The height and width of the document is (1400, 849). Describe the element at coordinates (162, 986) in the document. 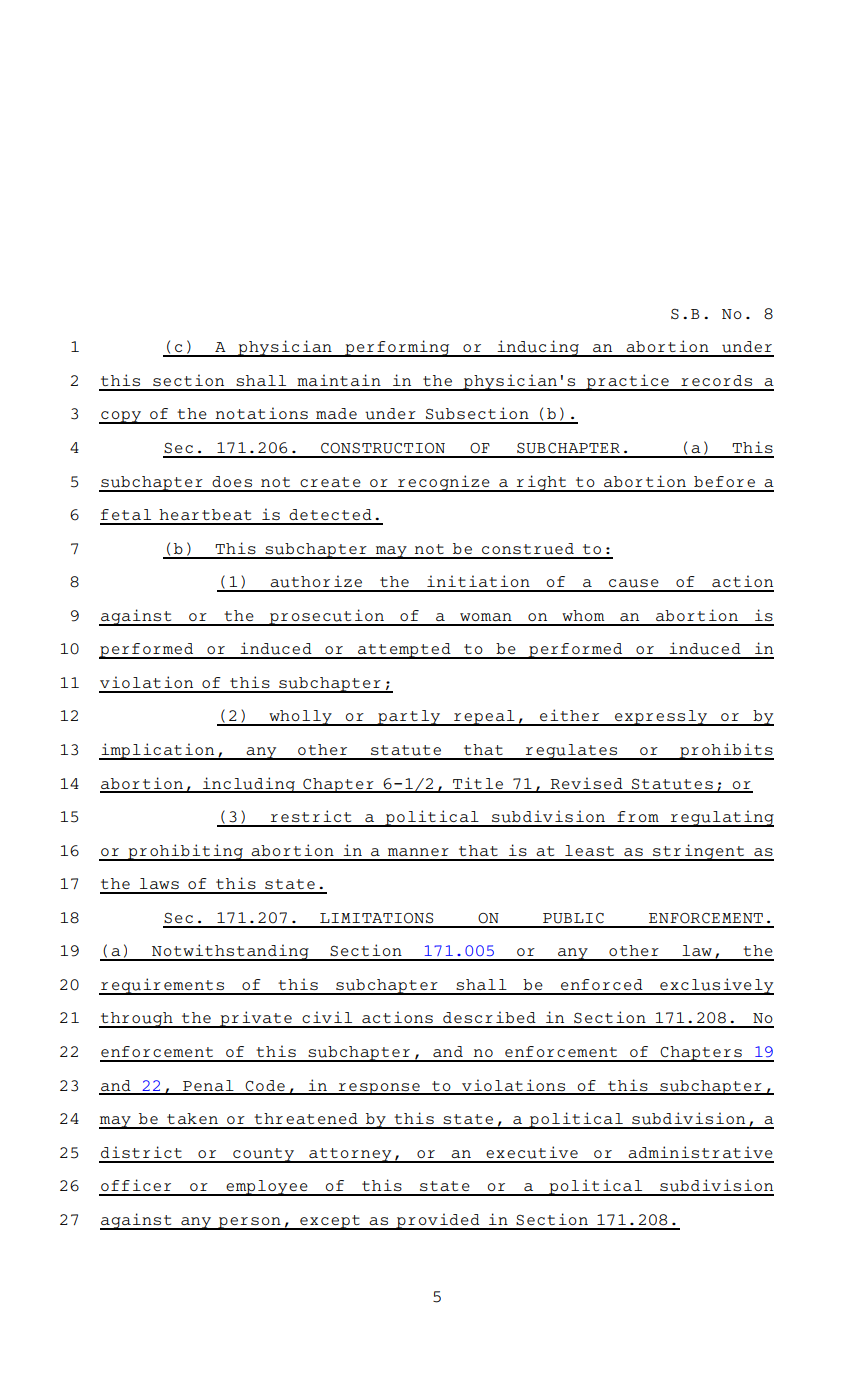

I see `requirements` at that location.
